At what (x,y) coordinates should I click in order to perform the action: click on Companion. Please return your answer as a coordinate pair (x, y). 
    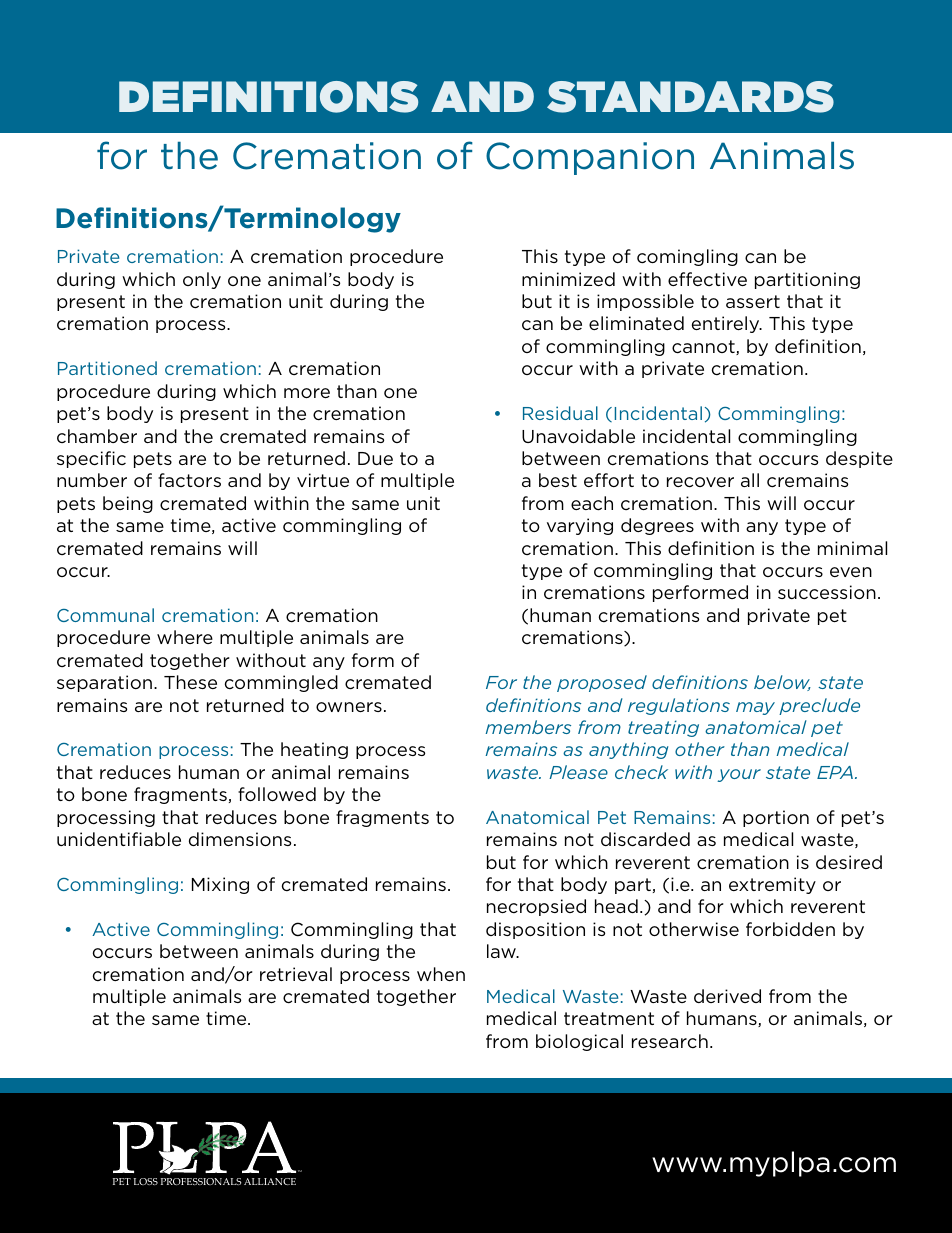
    Looking at the image, I should click on (590, 158).
